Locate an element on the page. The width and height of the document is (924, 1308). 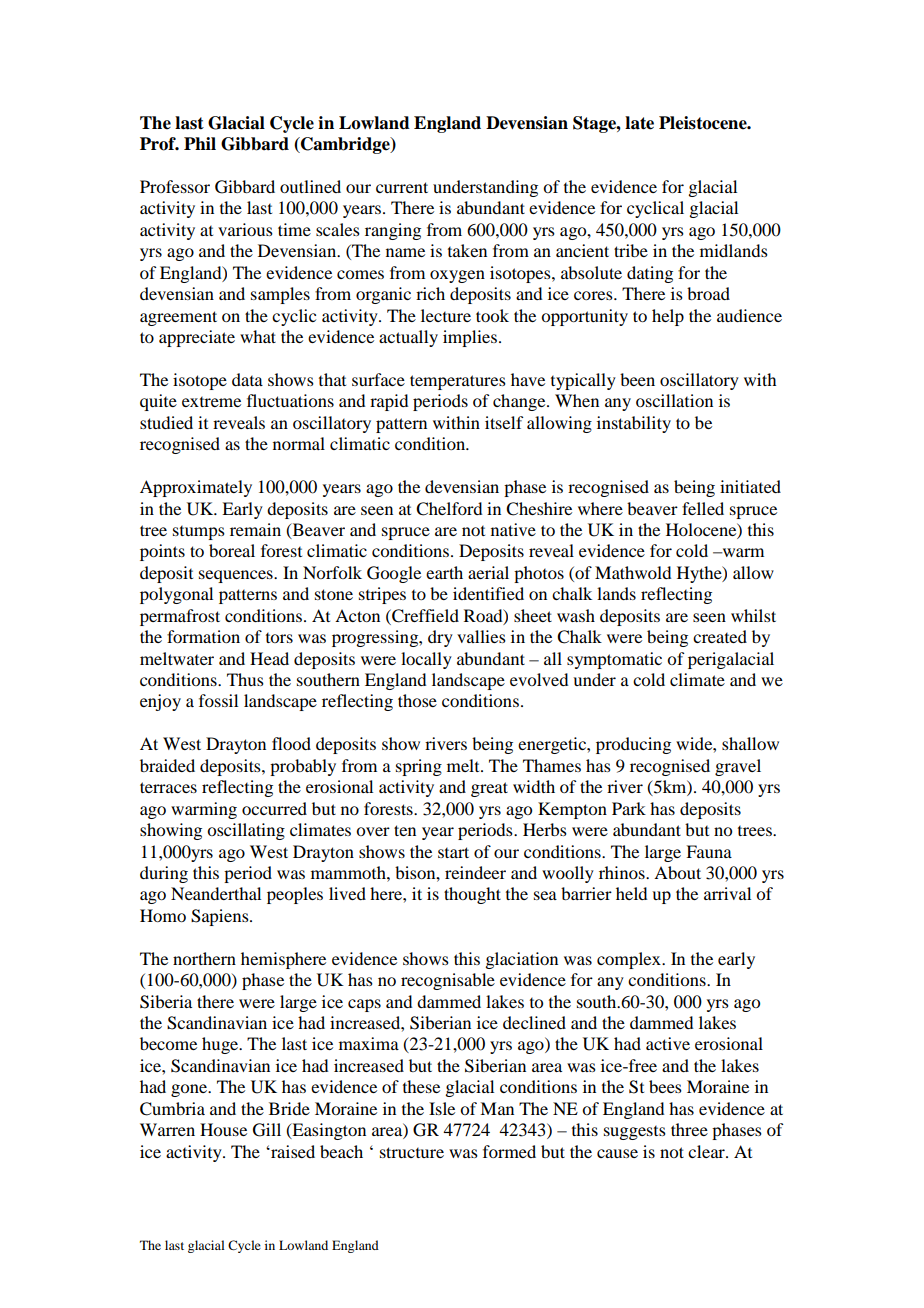
Park is located at coordinates (629, 808).
